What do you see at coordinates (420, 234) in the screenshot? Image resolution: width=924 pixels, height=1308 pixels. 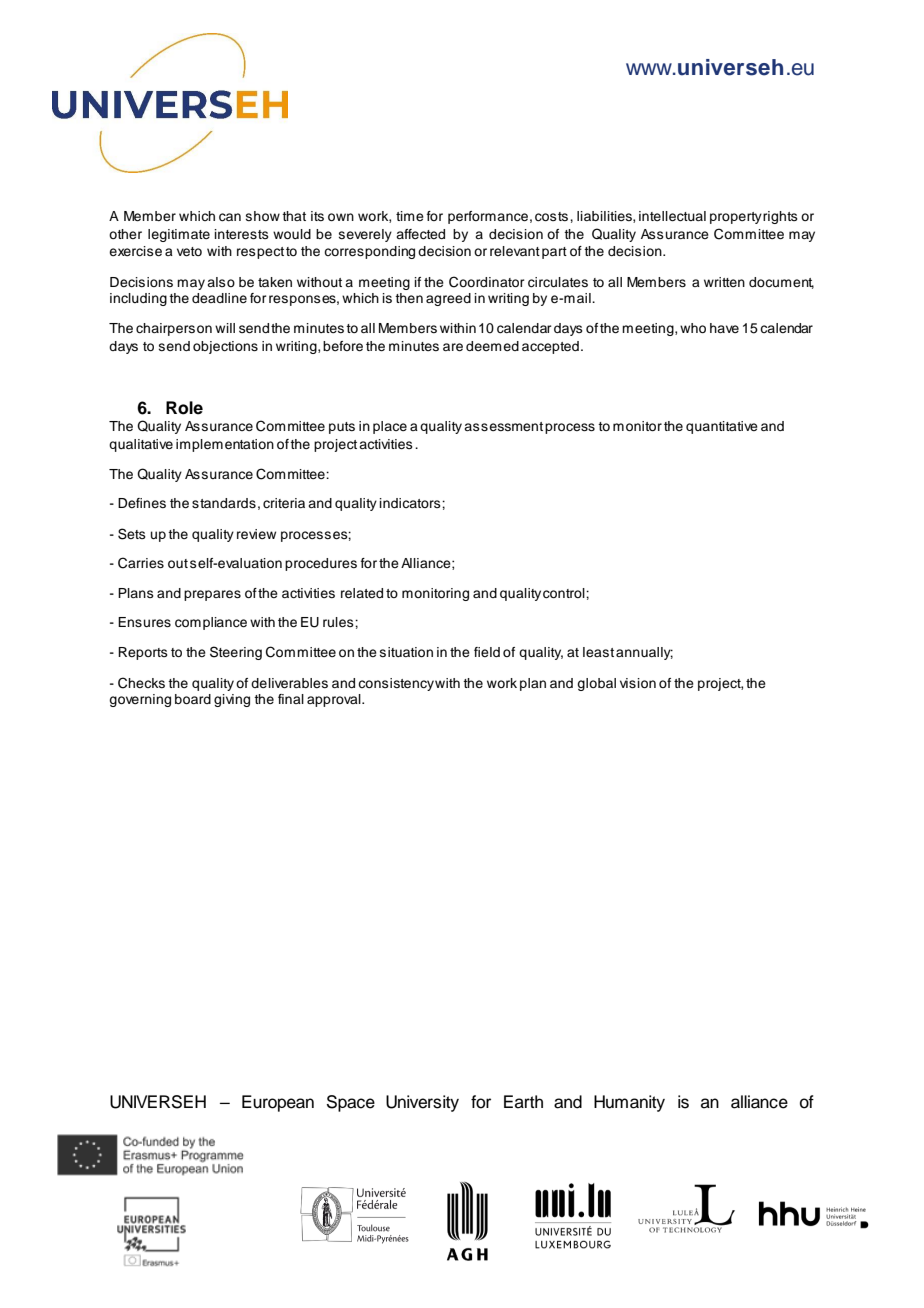 I see `affected` at bounding box center [420, 234].
